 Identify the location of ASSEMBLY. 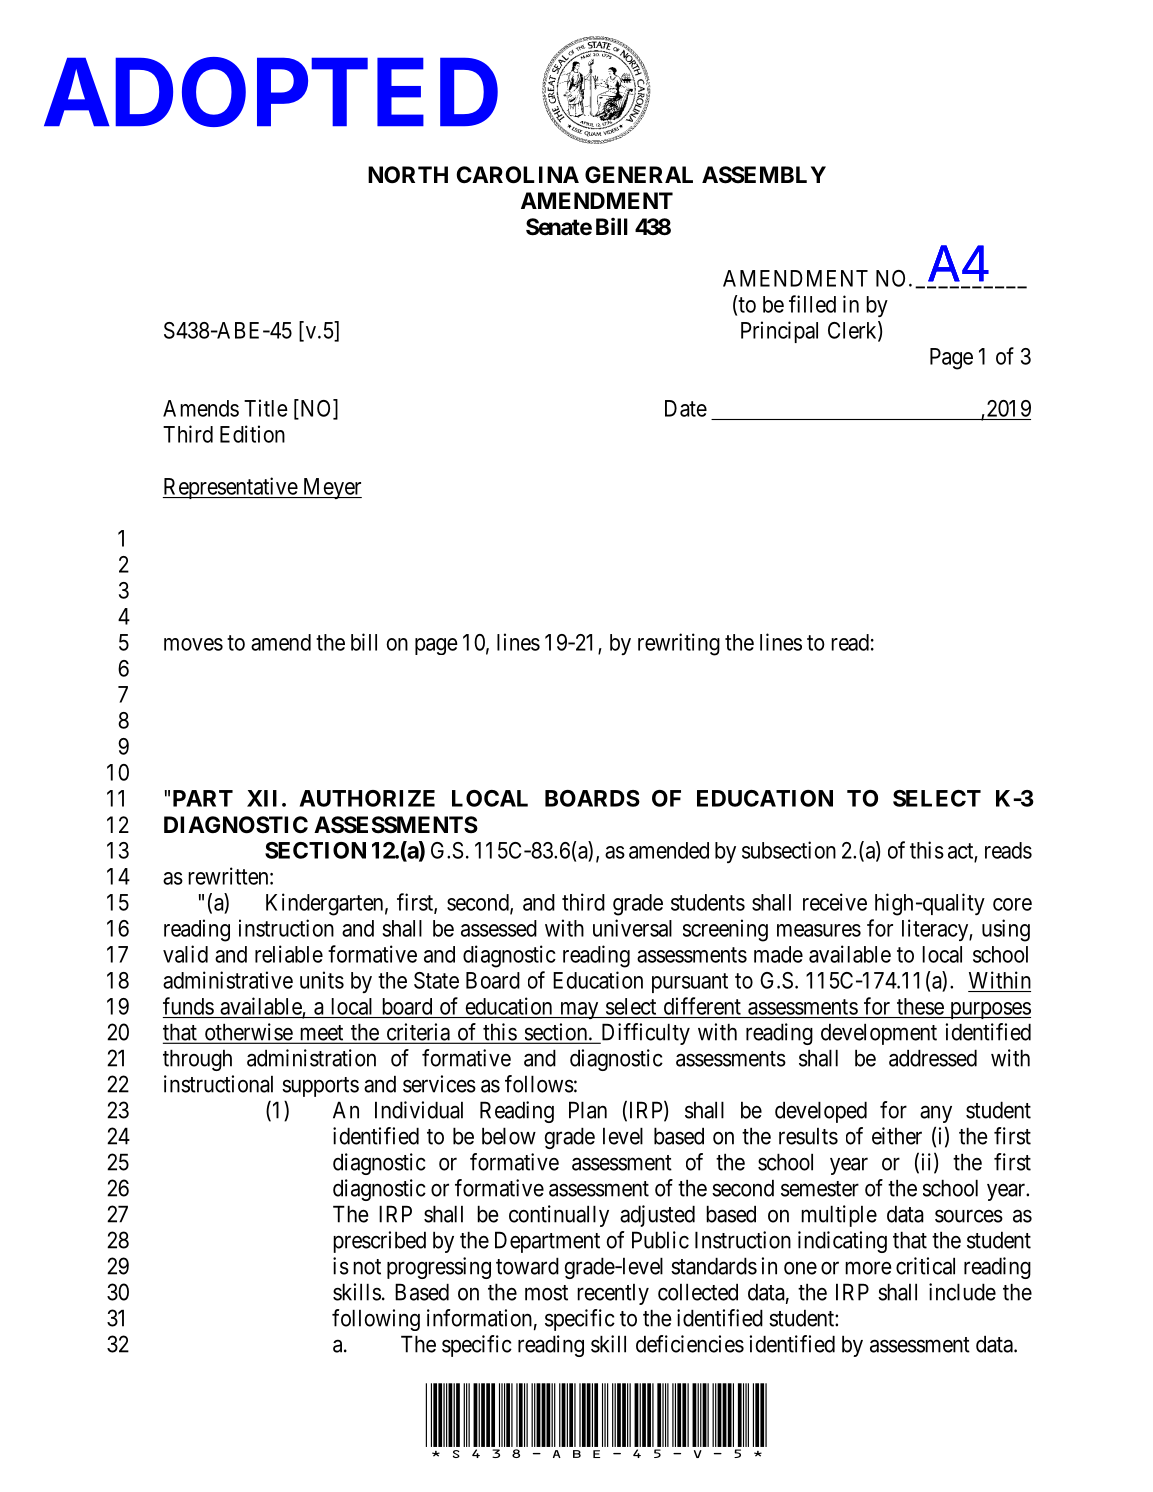
(764, 175).
